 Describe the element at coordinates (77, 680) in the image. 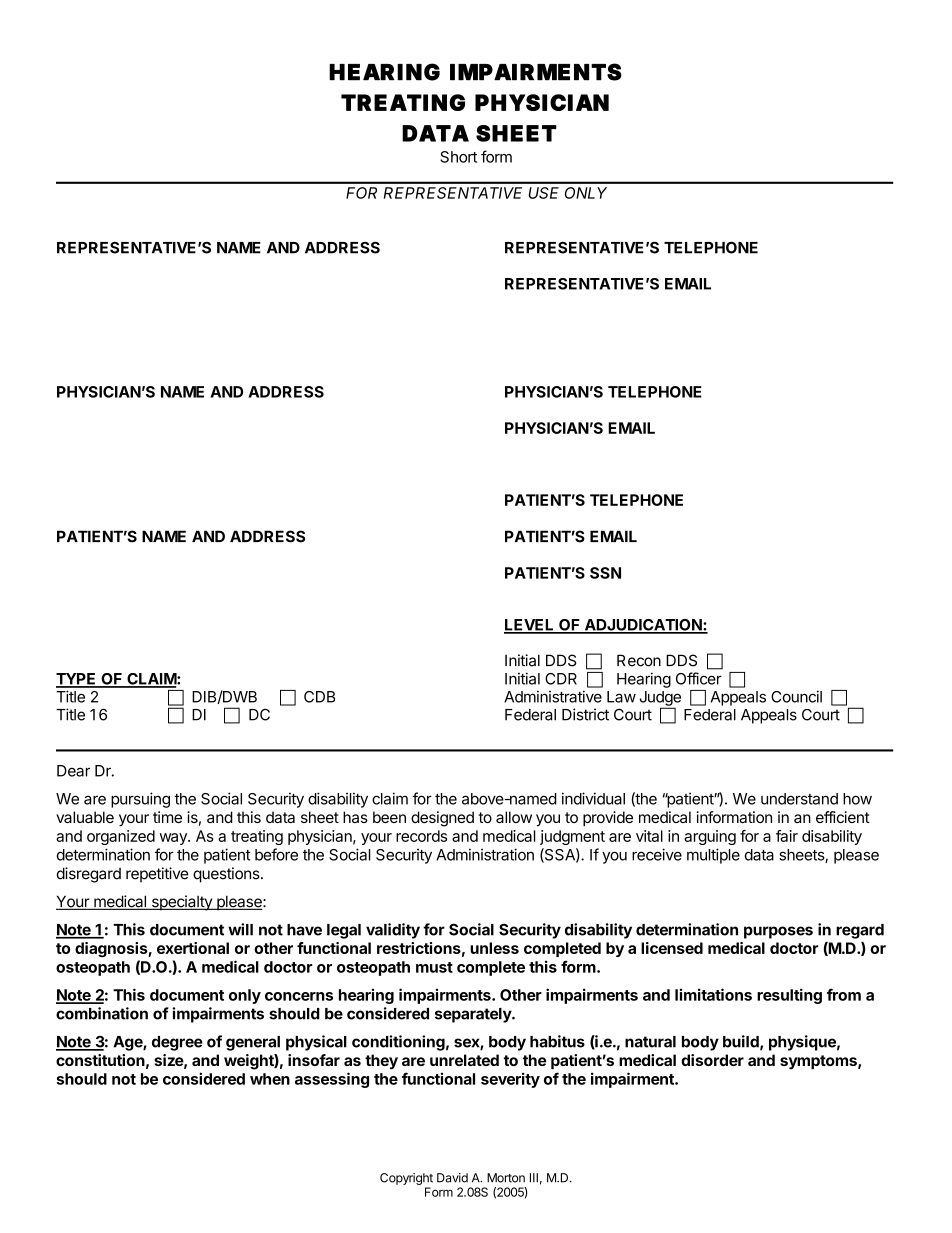

I see `TYPE` at that location.
